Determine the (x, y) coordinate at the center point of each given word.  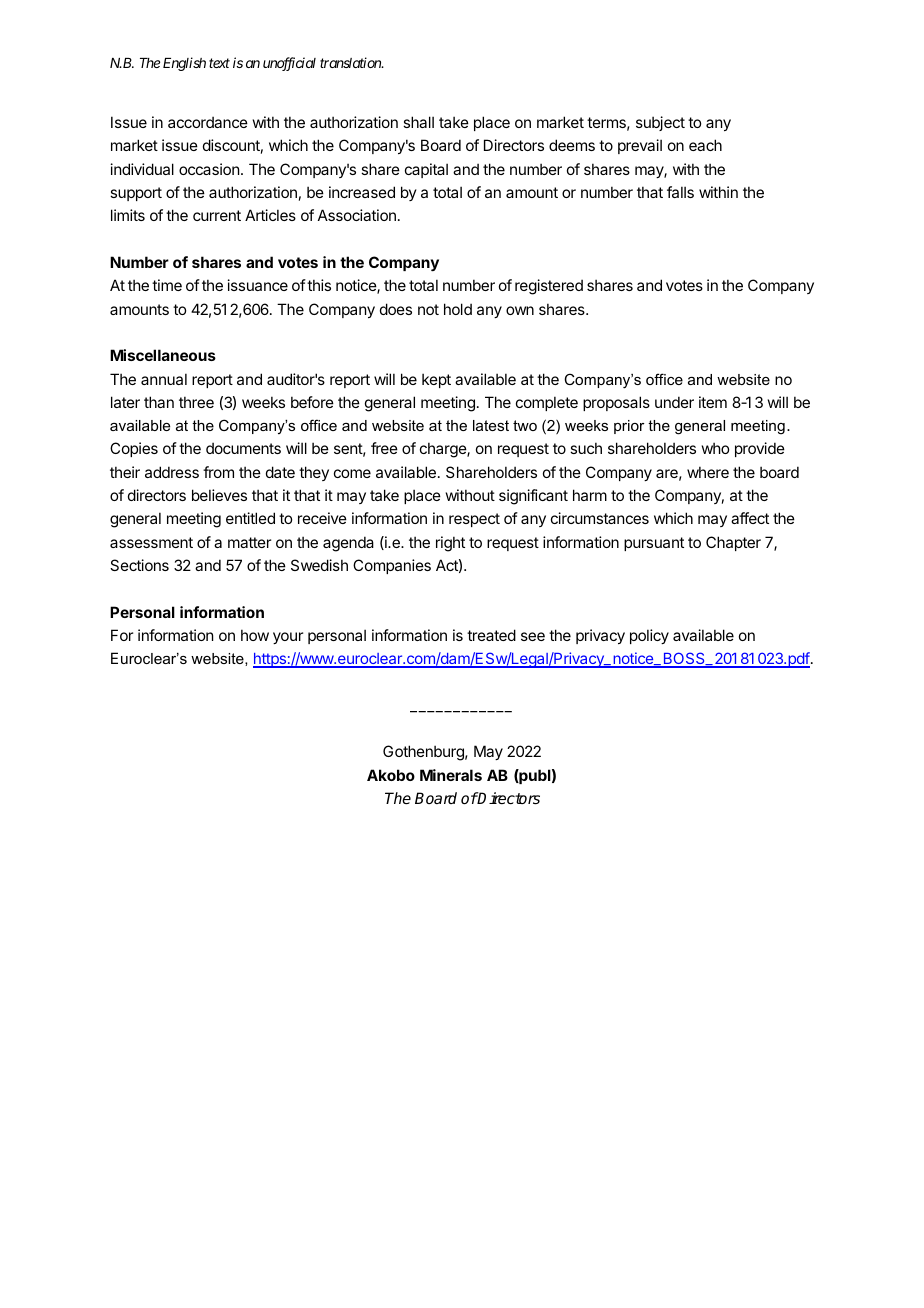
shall (418, 122)
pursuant (654, 544)
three (196, 402)
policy (649, 636)
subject (660, 123)
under (674, 402)
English (184, 64)
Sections (139, 565)
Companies (392, 566)
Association (357, 215)
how (255, 635)
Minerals (451, 775)
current (217, 215)
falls (680, 192)
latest (491, 425)
